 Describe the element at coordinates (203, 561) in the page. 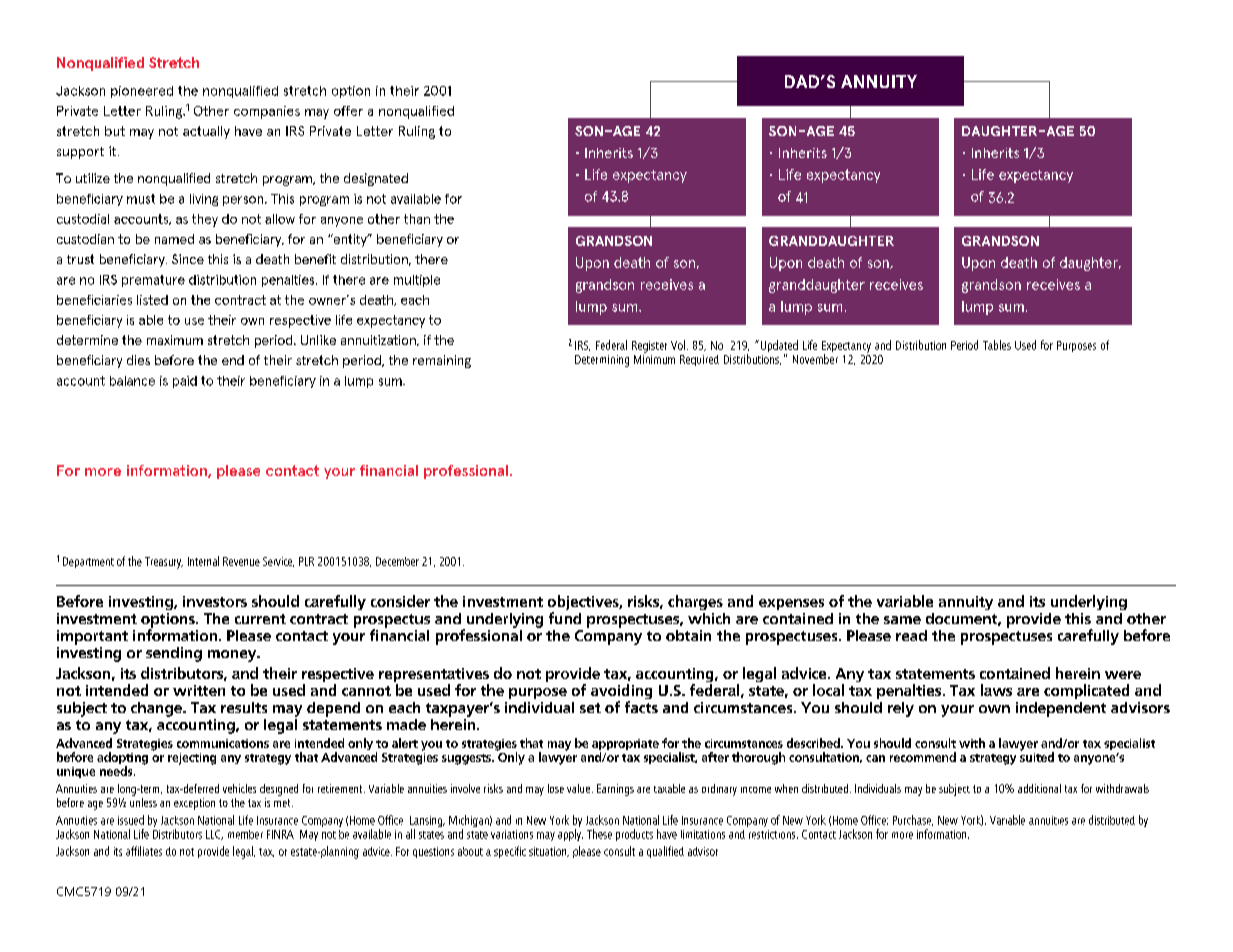

I see `Internal` at that location.
